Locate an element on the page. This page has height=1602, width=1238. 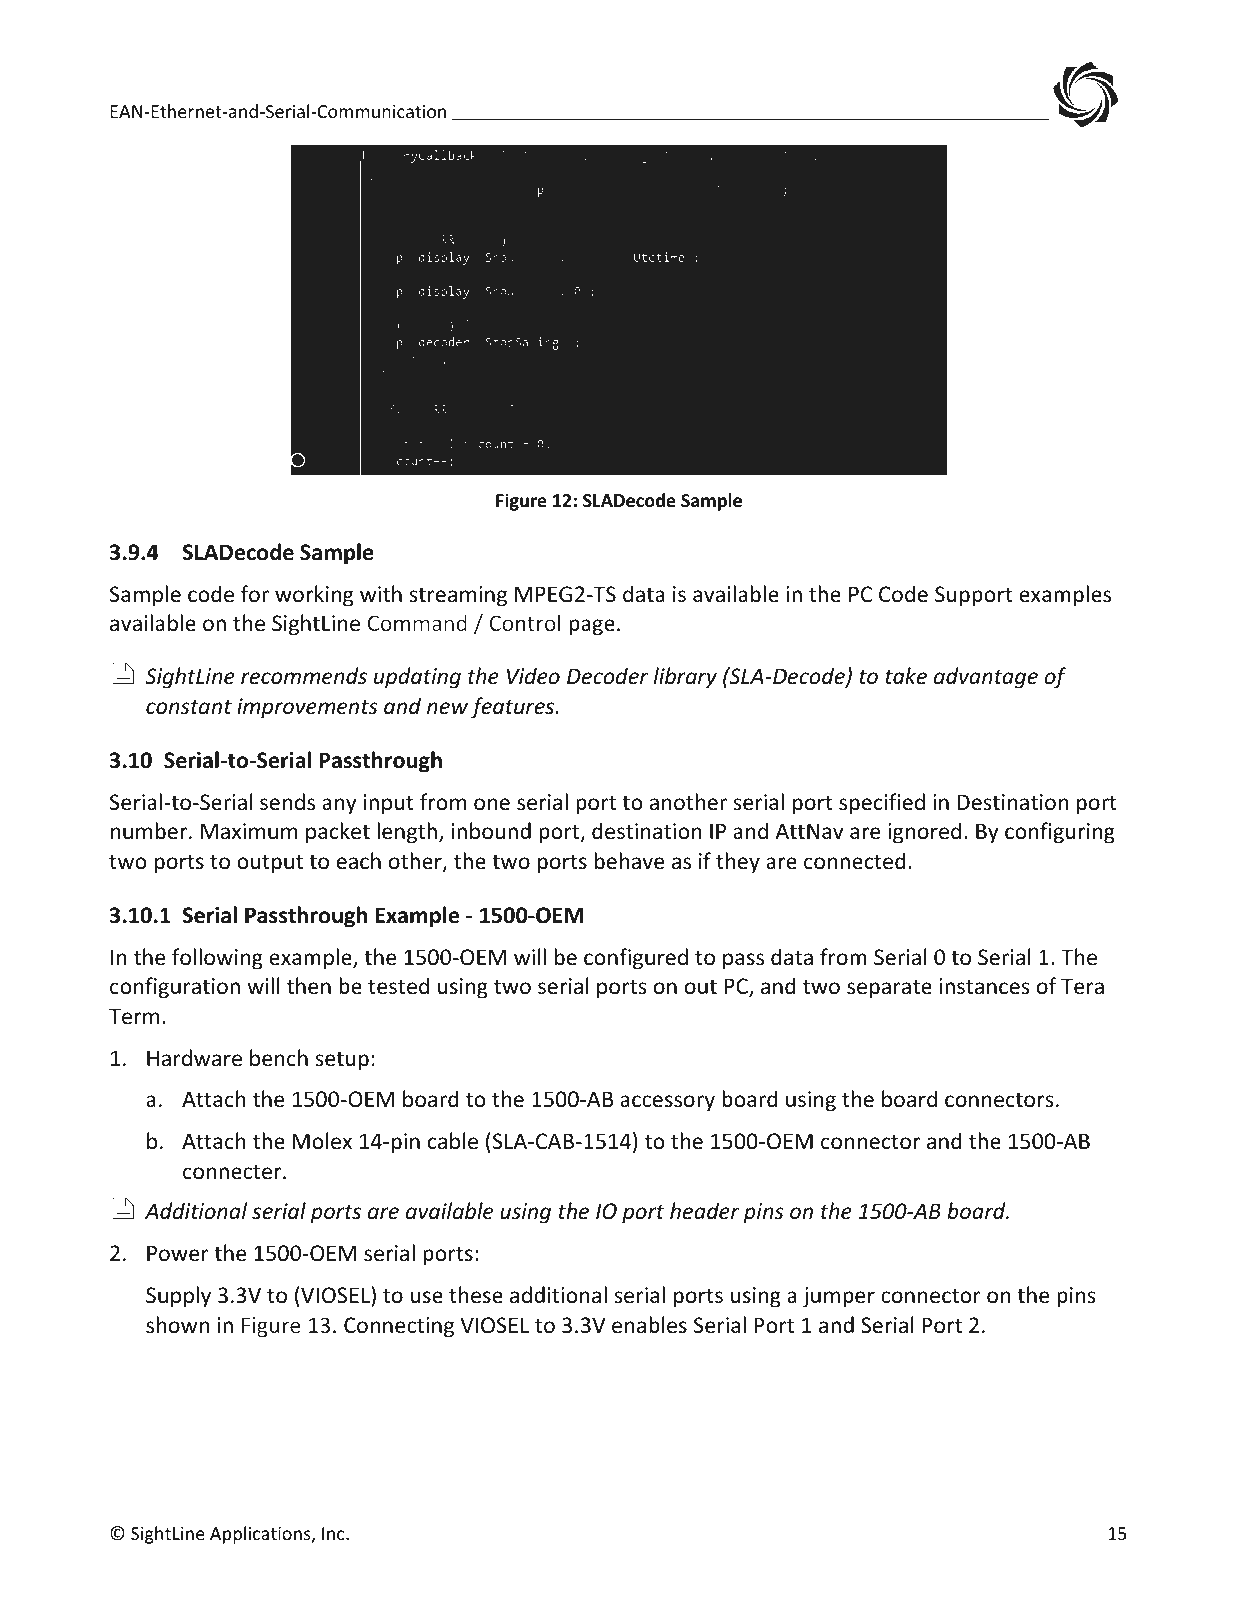
instances is located at coordinates (984, 986).
